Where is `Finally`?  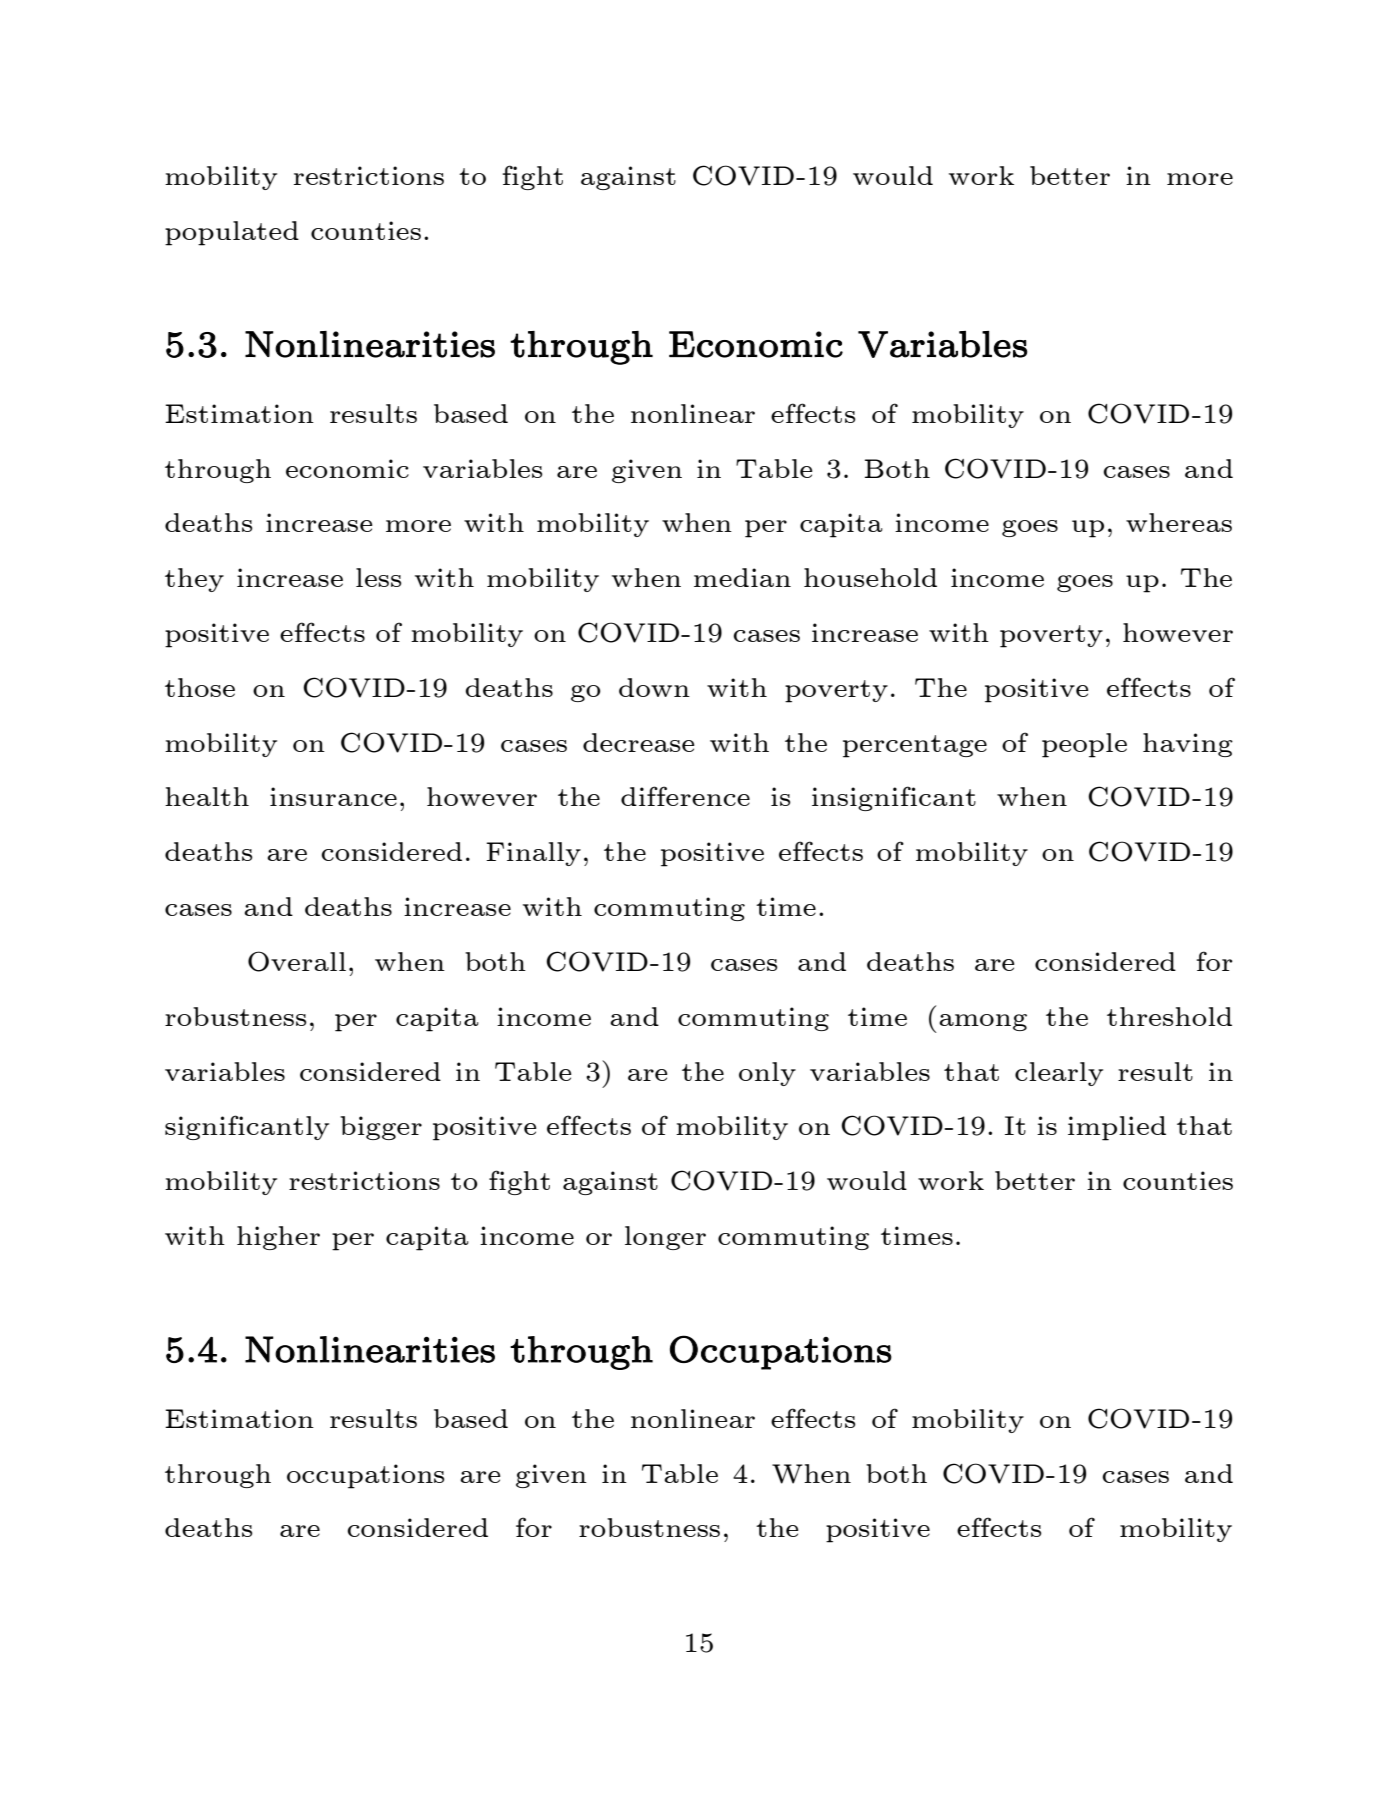
Finally is located at coordinates (533, 854).
